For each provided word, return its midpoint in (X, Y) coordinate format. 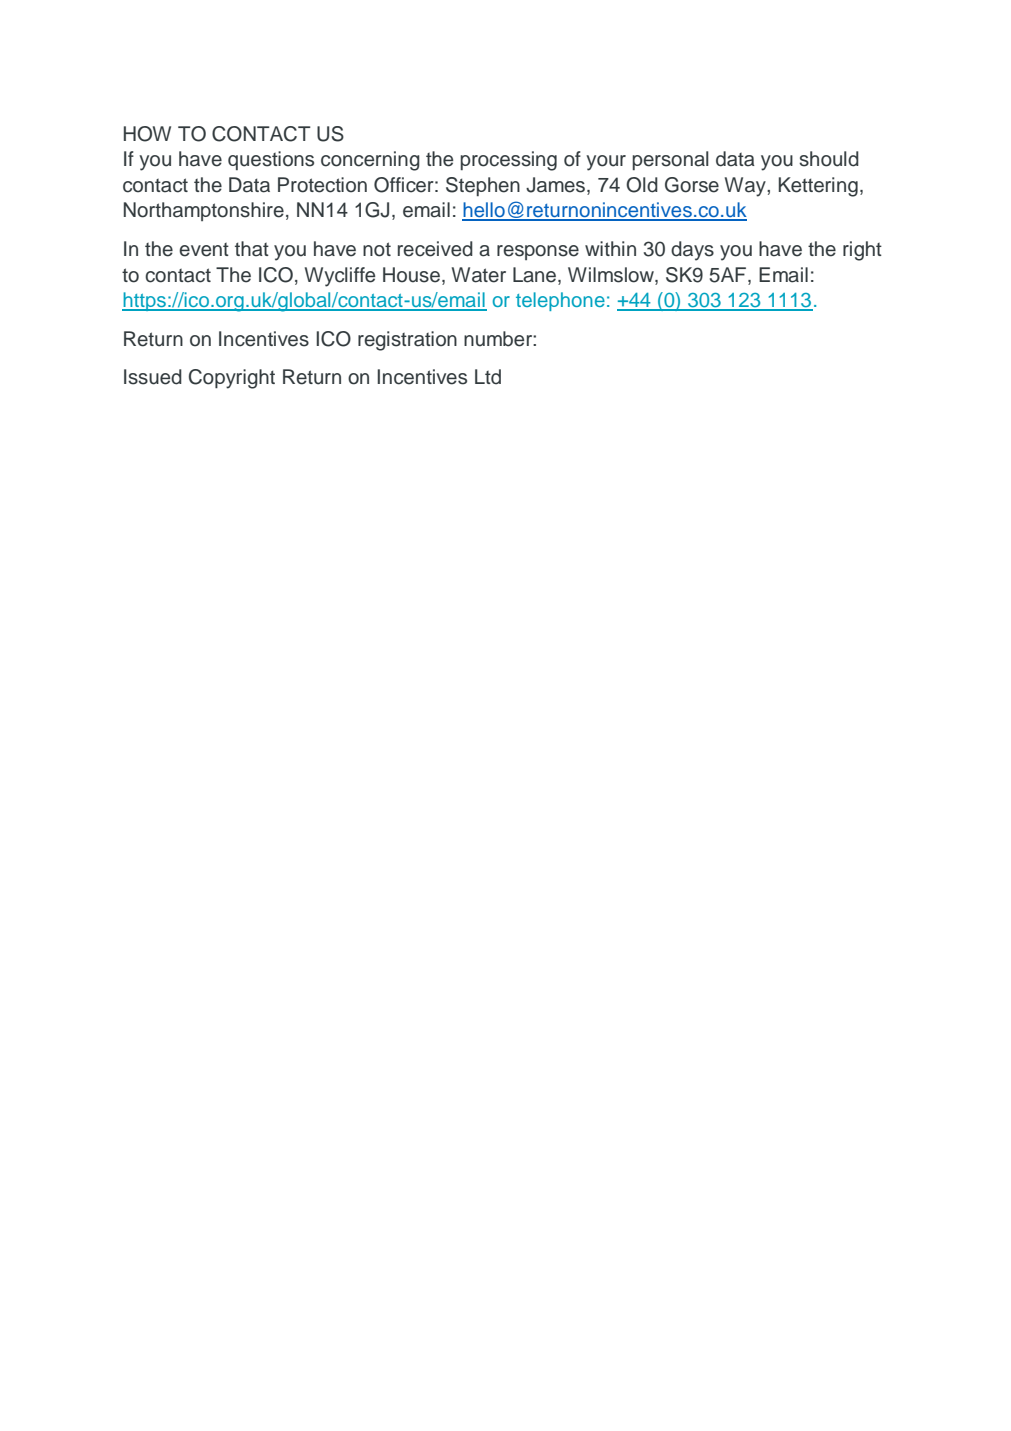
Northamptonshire (204, 211)
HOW (147, 134)
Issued (153, 377)
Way (746, 187)
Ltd (488, 377)
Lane (536, 275)
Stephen (483, 186)
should (829, 159)
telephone (560, 301)
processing (508, 161)
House (411, 275)
